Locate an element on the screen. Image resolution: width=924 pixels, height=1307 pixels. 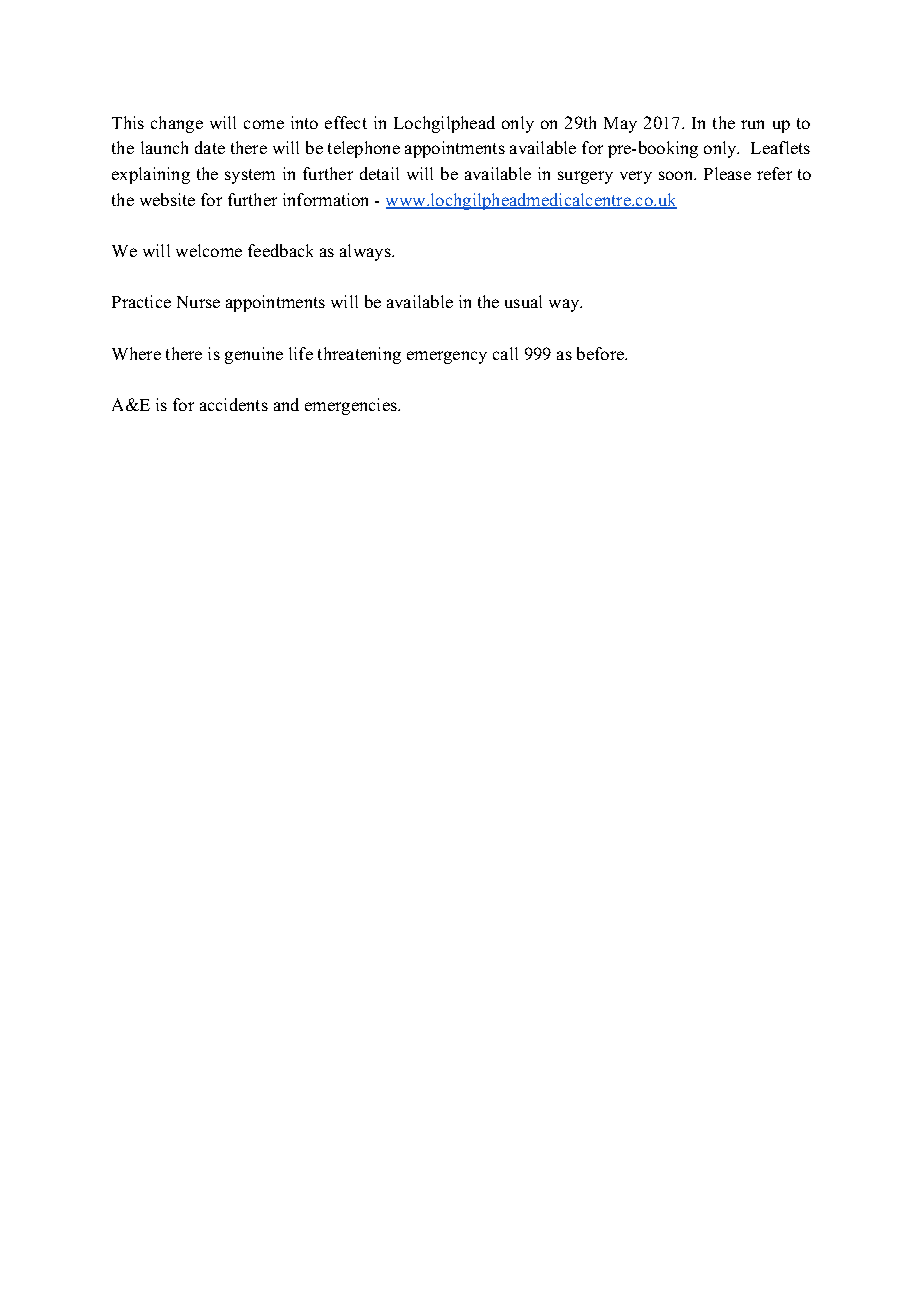
effect is located at coordinates (346, 122).
